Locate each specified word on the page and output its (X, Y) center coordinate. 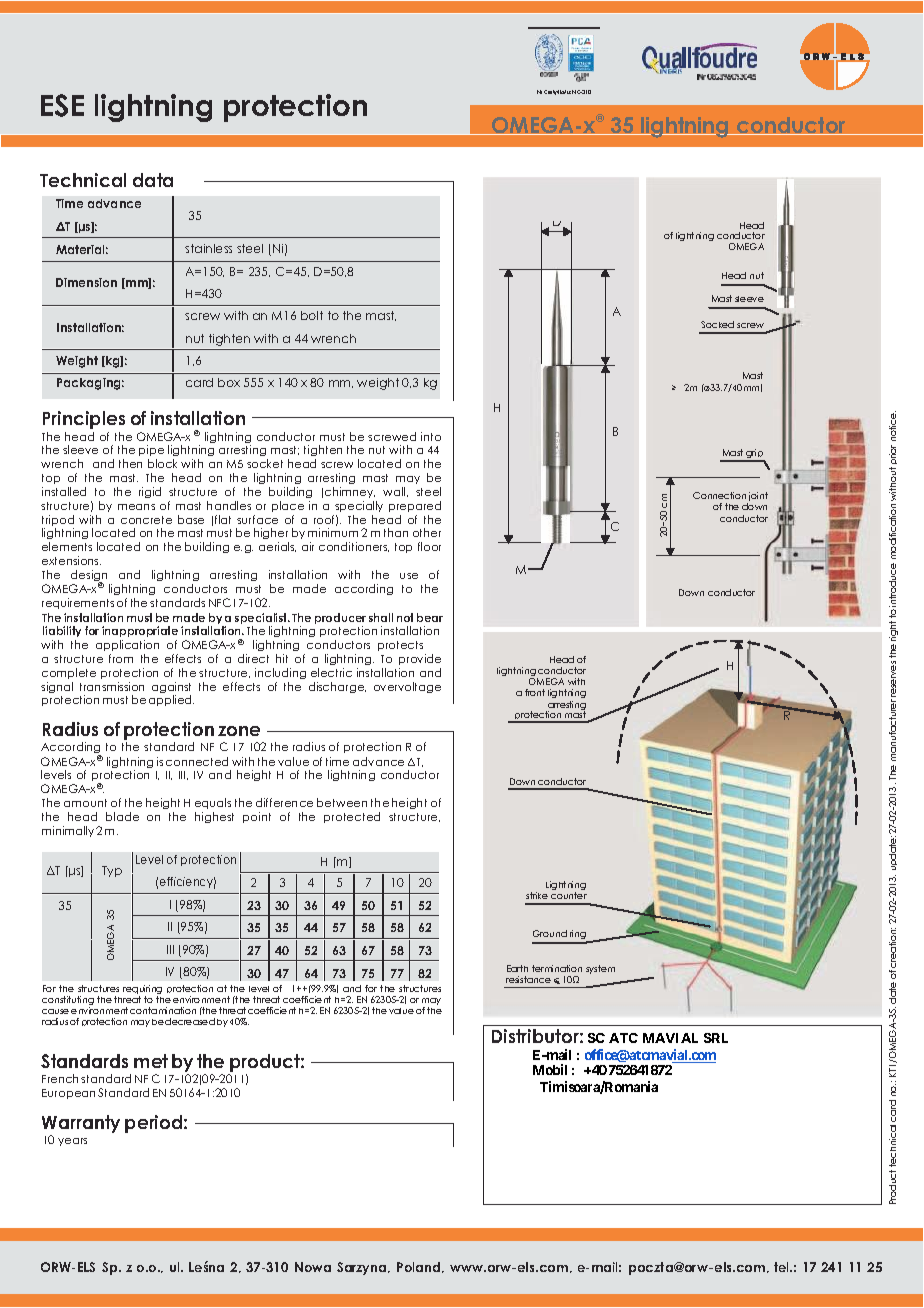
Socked (717, 324)
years (72, 1142)
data (153, 180)
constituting (68, 1002)
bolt (312, 315)
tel (782, 1267)
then (130, 463)
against (171, 689)
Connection (719, 495)
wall (395, 492)
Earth (517, 968)
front (535, 692)
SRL (716, 1038)
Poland (420, 1267)
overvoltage (407, 687)
